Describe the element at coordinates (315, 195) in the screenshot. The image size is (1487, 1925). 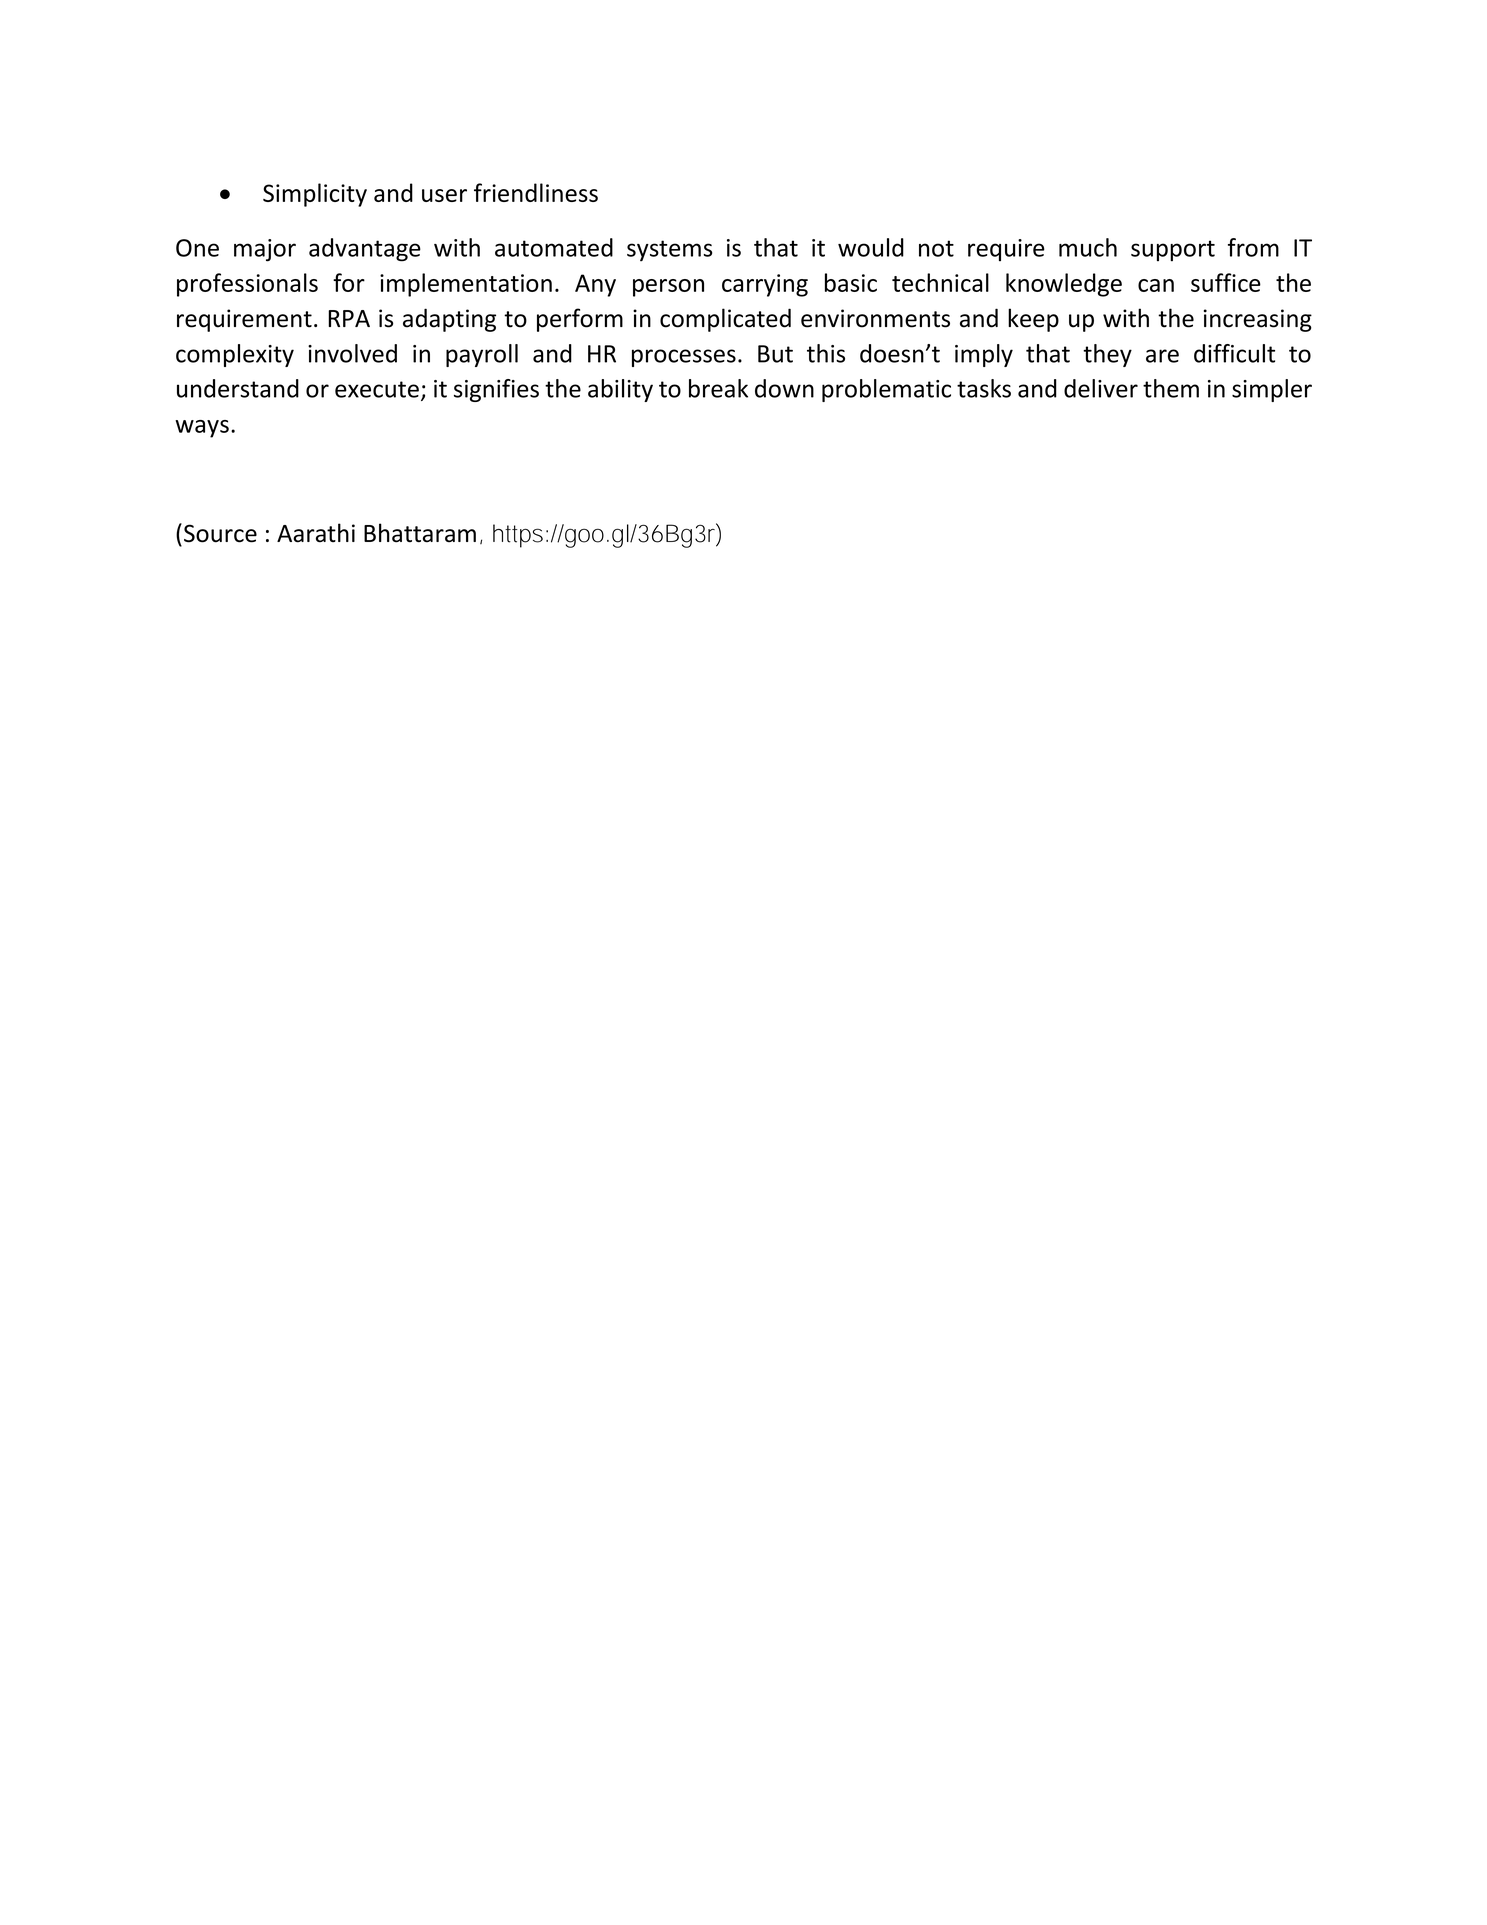
I see `Simplicity` at that location.
